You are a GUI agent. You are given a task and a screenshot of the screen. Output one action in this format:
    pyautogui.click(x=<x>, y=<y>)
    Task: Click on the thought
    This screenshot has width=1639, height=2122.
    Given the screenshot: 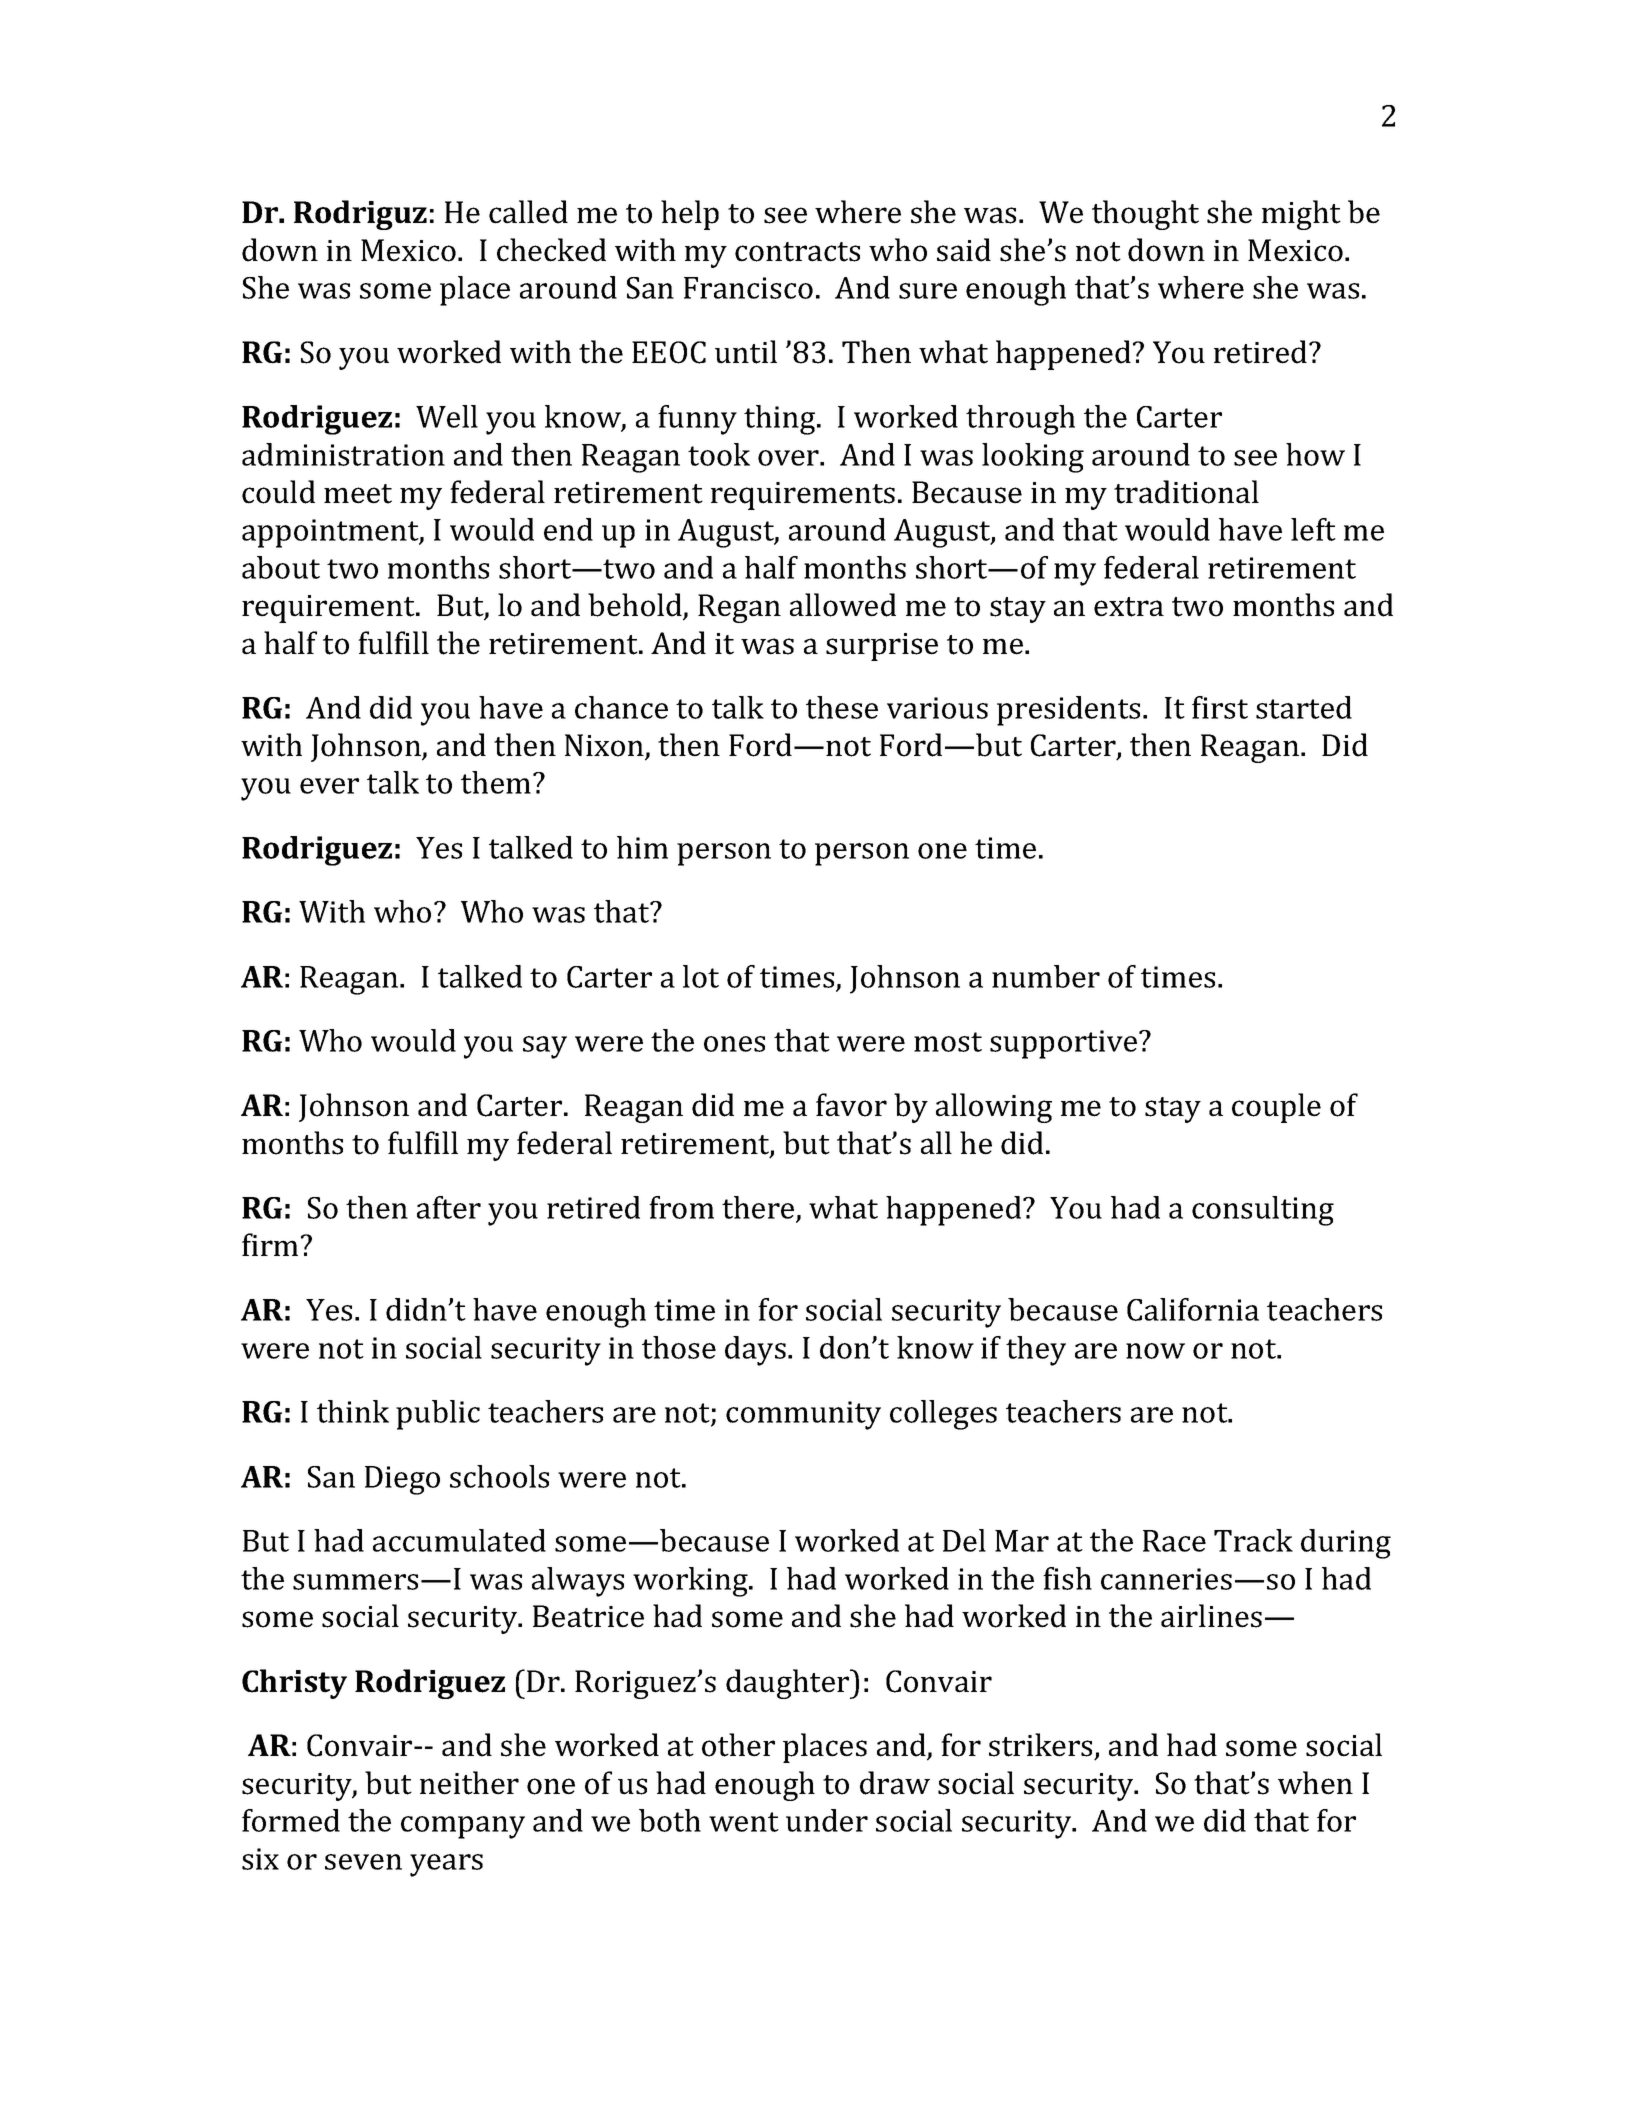 What is the action you would take?
    pyautogui.click(x=1145, y=215)
